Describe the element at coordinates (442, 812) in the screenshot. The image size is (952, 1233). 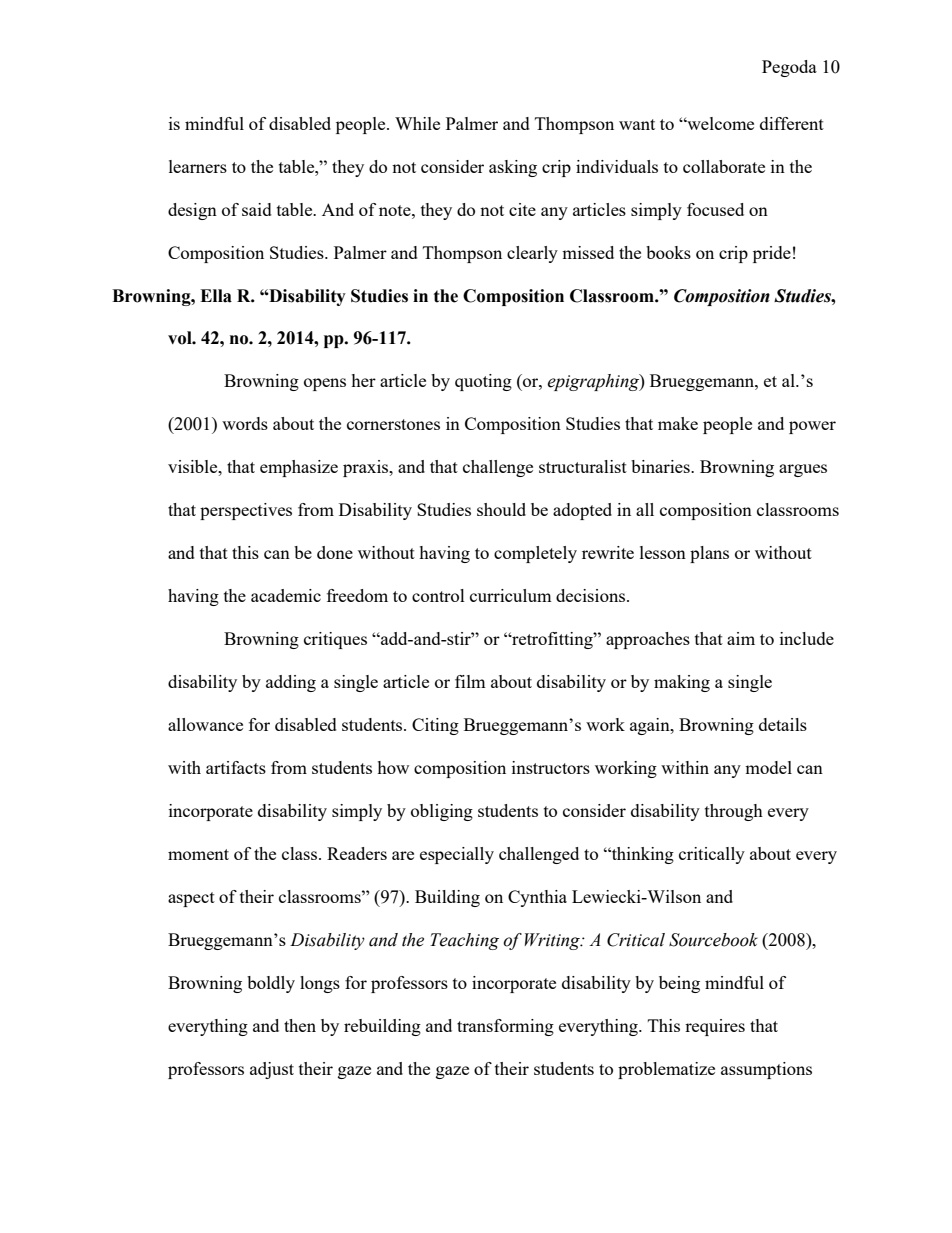
I see `obliging` at that location.
